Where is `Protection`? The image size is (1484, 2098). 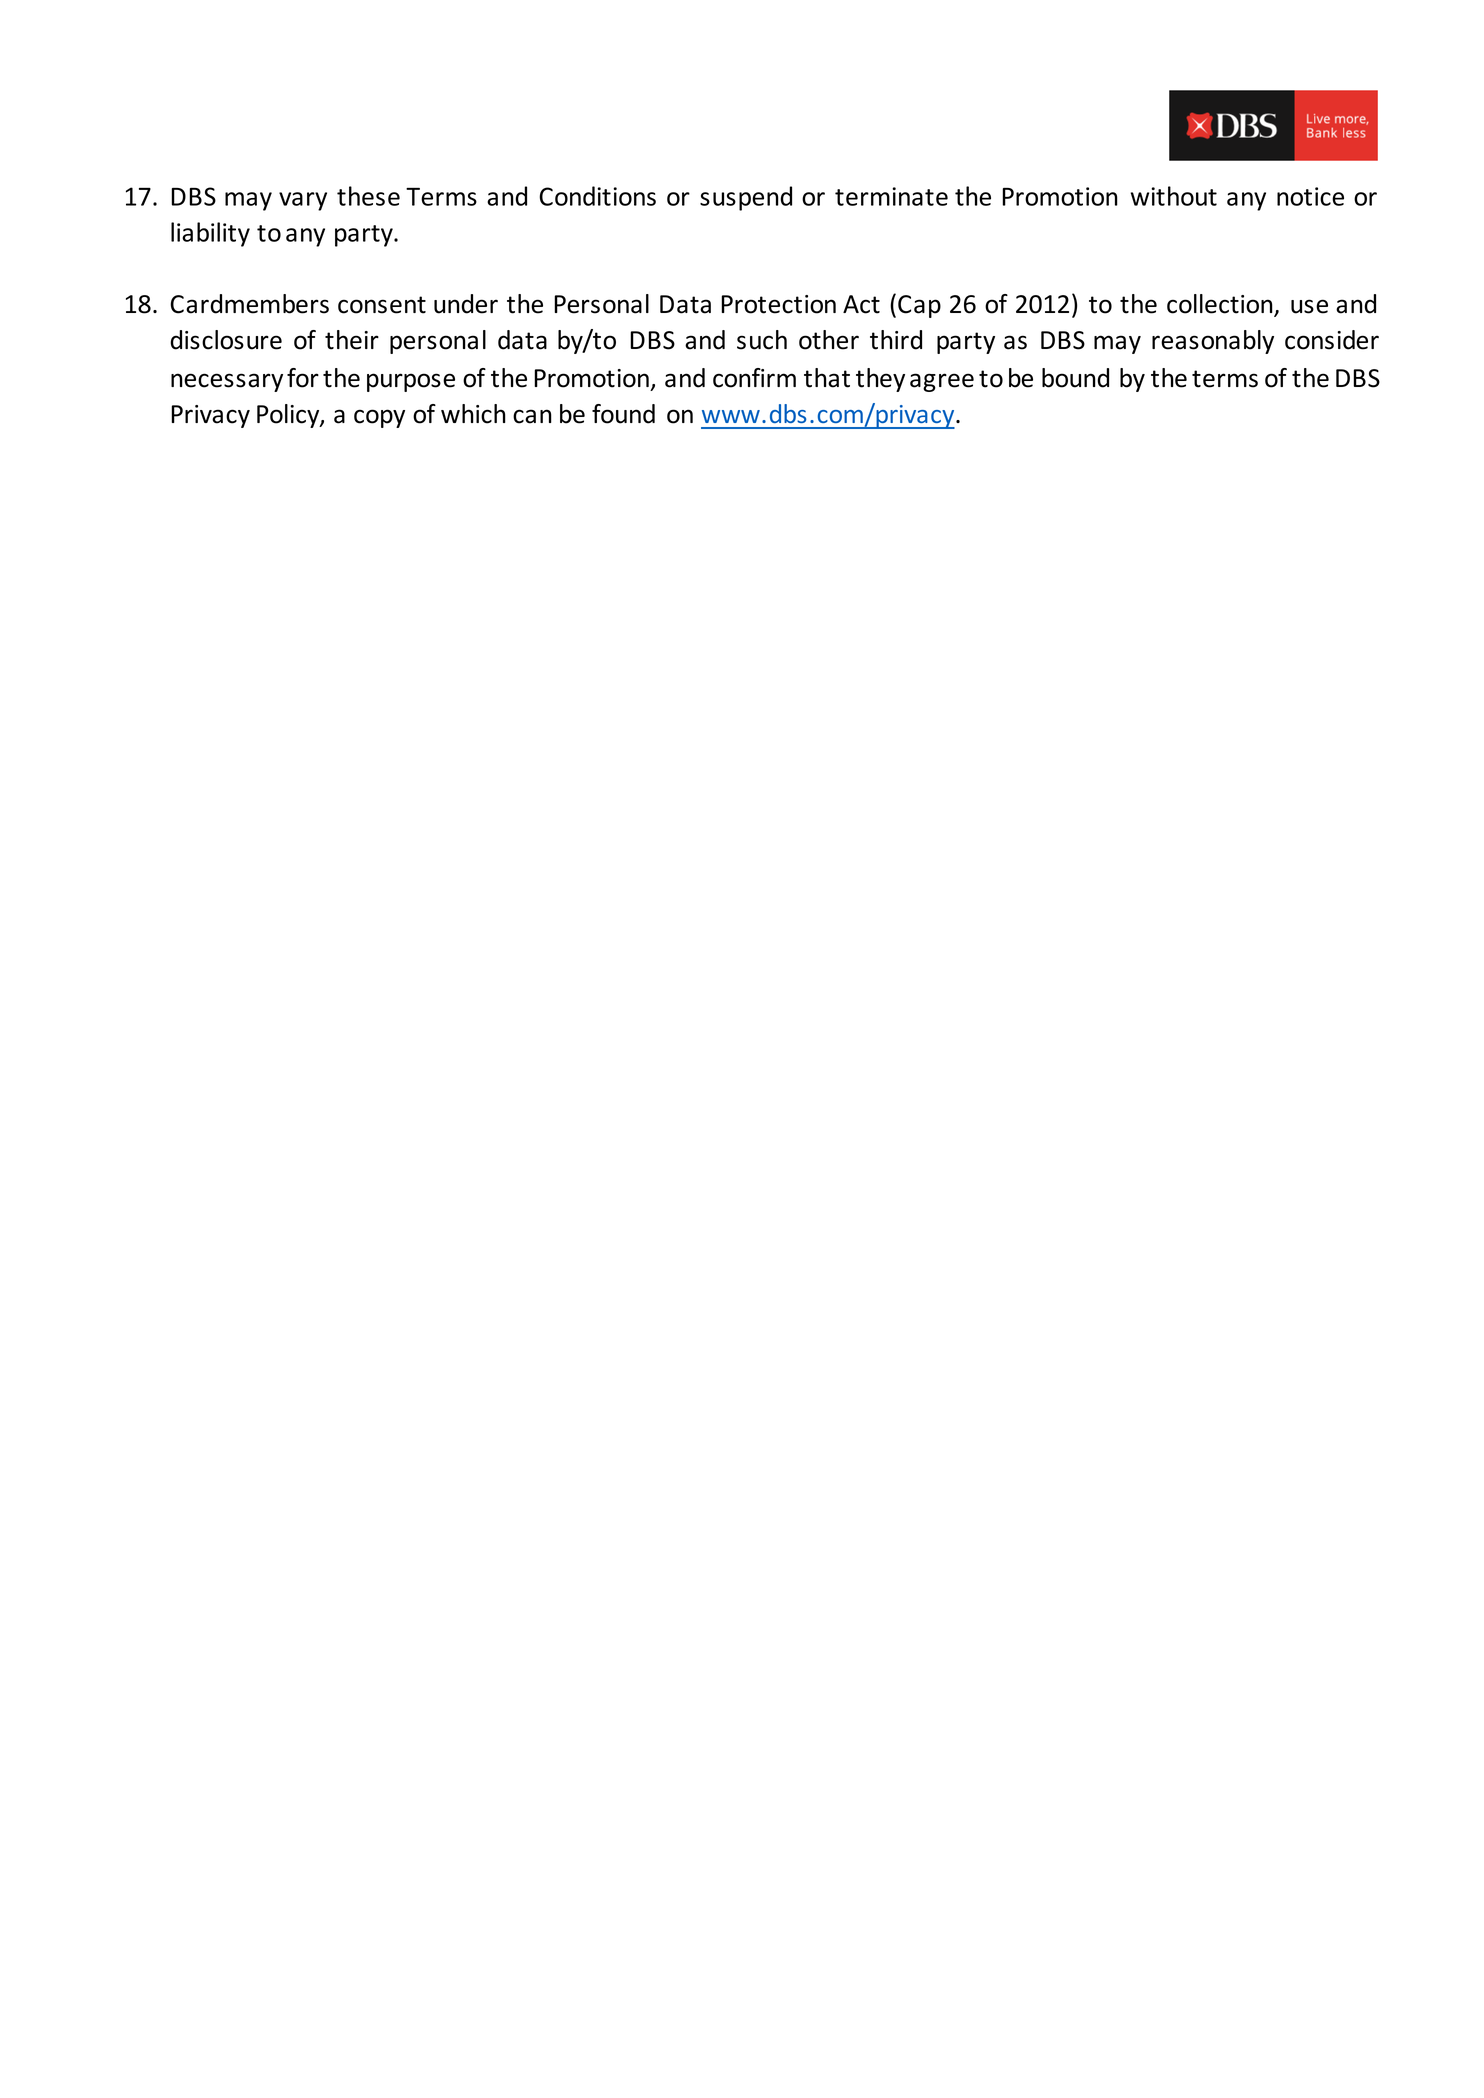
Protection is located at coordinates (778, 304).
